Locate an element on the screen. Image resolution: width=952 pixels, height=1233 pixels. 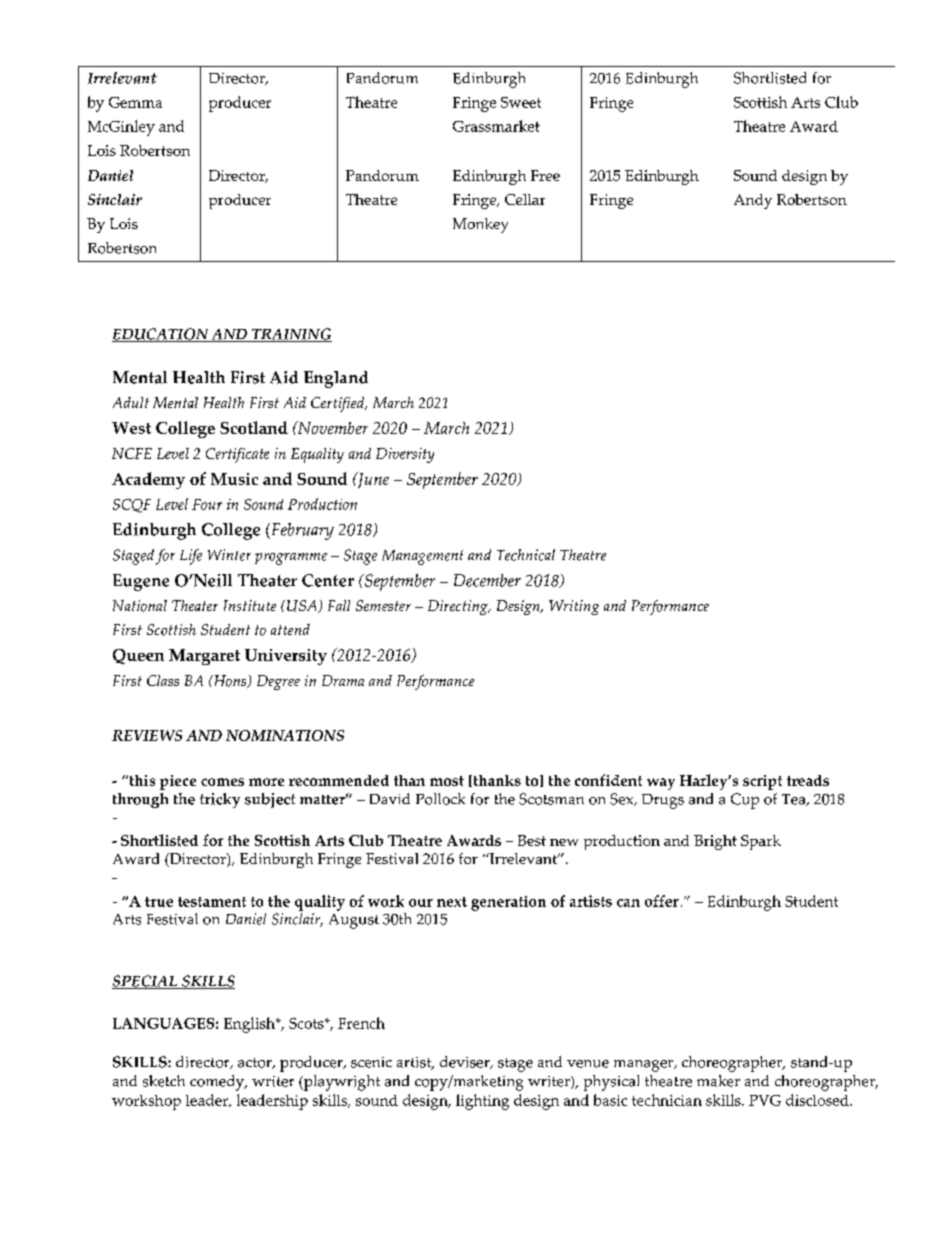
Sweet is located at coordinates (521, 102).
